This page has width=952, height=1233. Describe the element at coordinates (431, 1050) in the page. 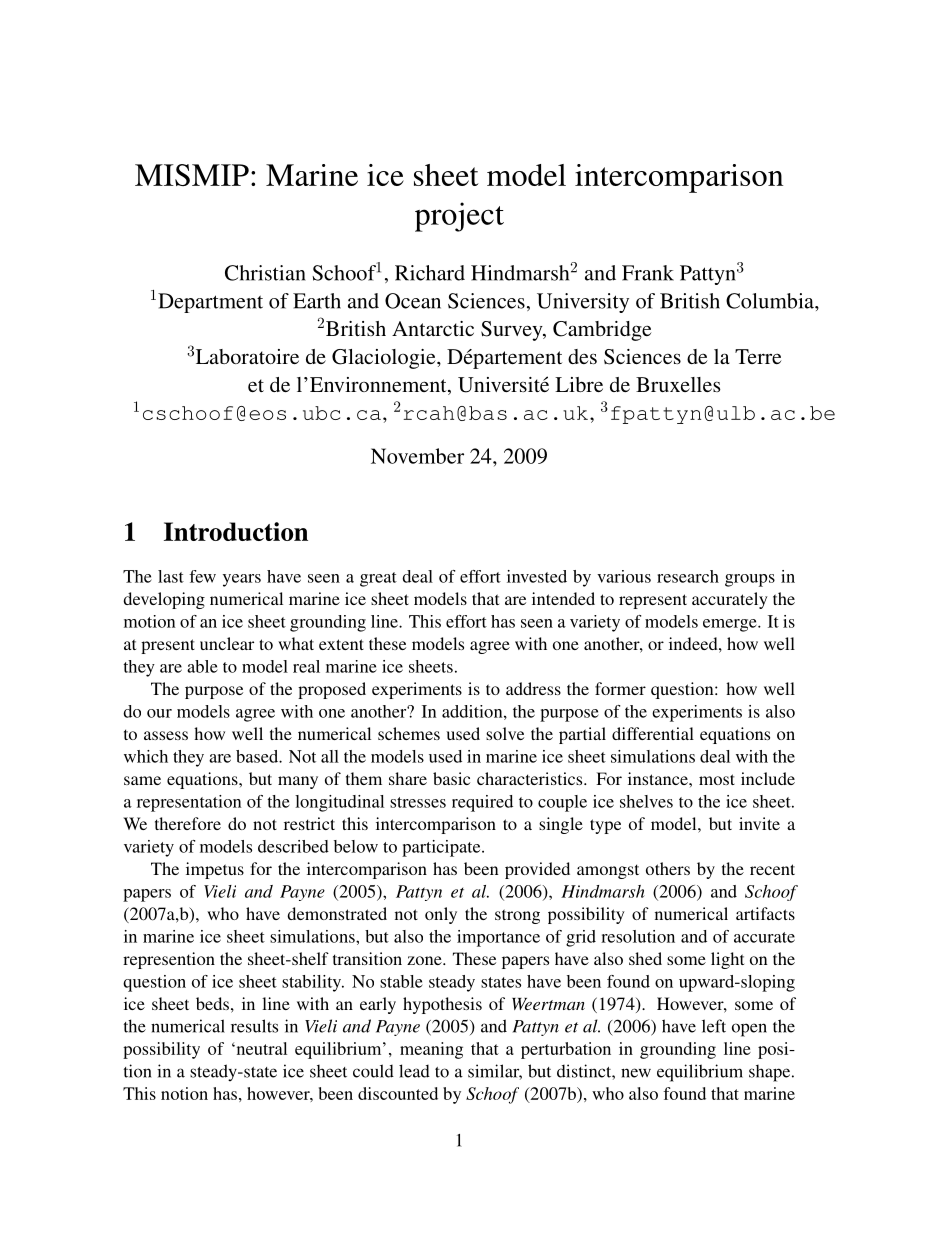

I see `meaning` at that location.
